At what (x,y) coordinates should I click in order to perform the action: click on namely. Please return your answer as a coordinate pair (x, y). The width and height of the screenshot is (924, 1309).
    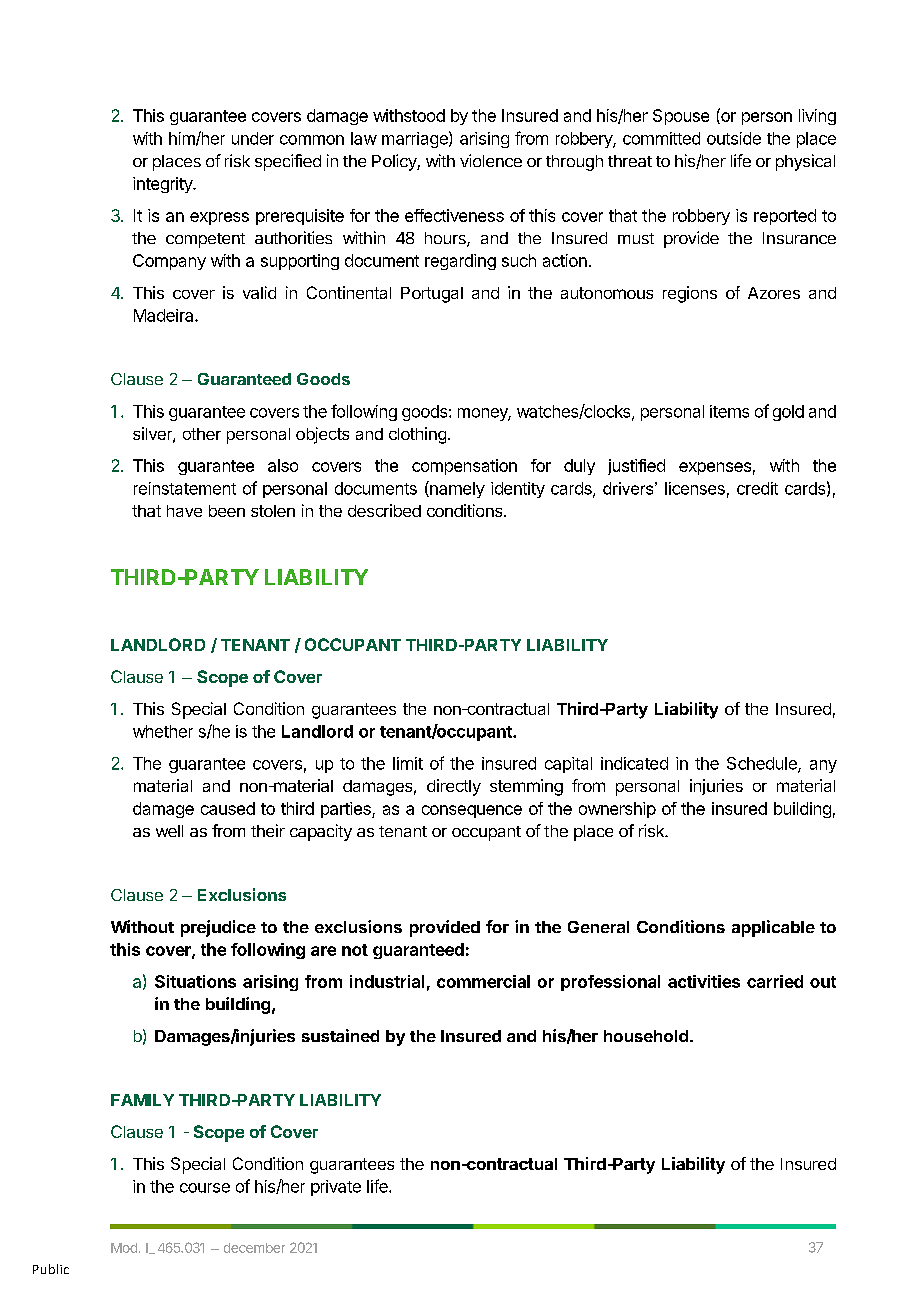
    Looking at the image, I should click on (456, 489).
